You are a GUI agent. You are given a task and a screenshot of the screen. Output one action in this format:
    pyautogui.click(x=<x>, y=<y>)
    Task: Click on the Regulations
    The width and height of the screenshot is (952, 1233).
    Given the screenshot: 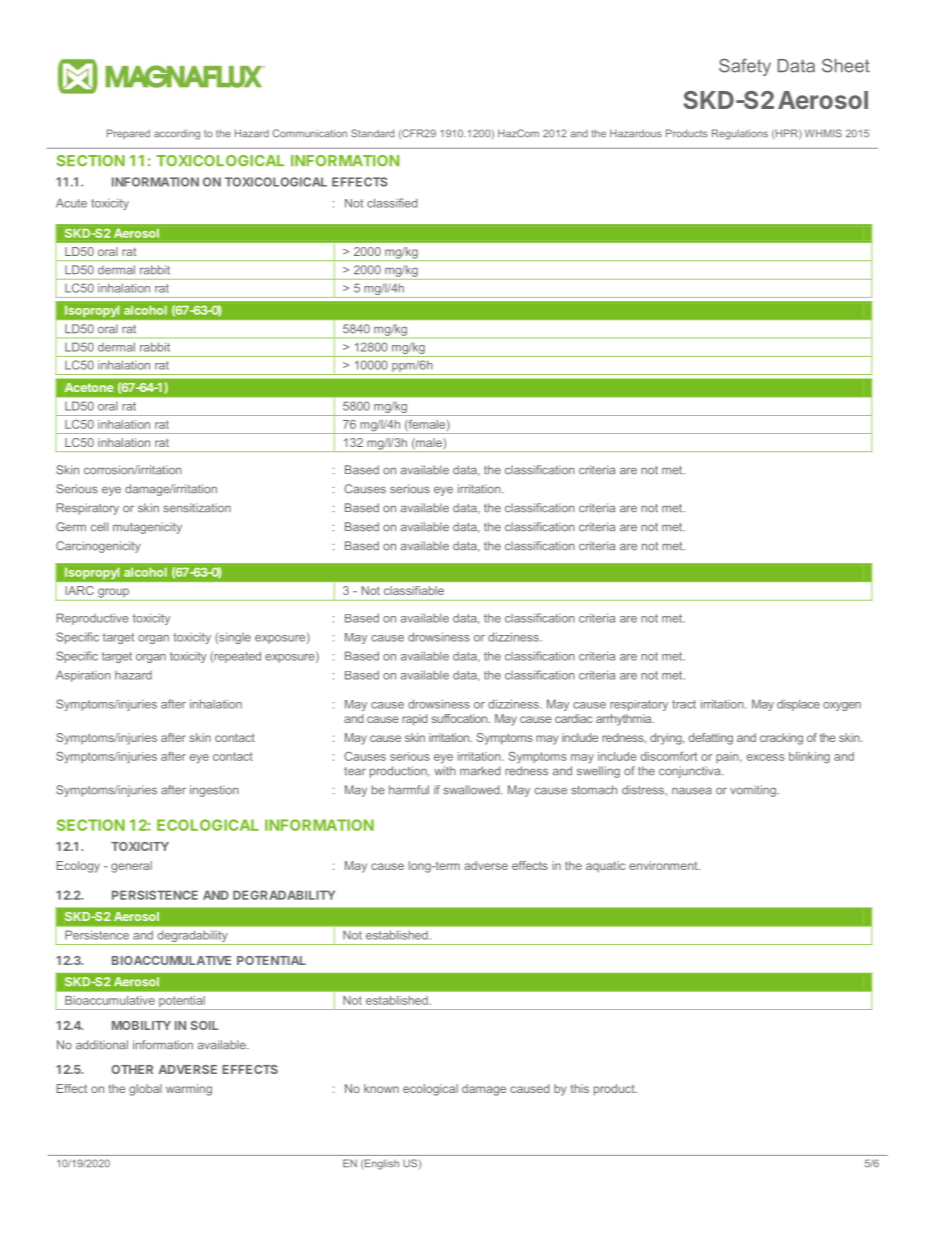 What is the action you would take?
    pyautogui.click(x=740, y=134)
